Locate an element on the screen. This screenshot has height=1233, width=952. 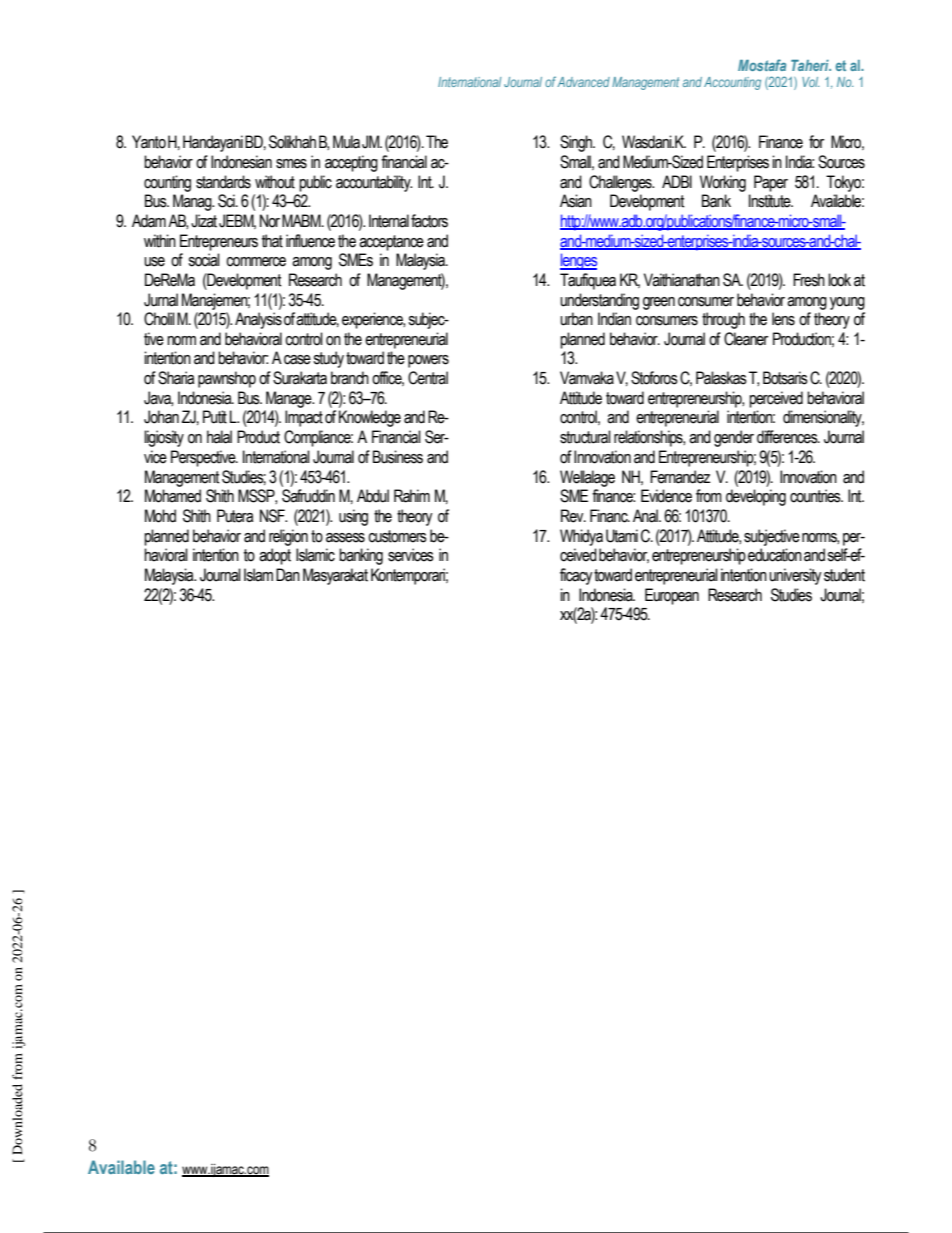
Mostafa is located at coordinates (762, 65).
